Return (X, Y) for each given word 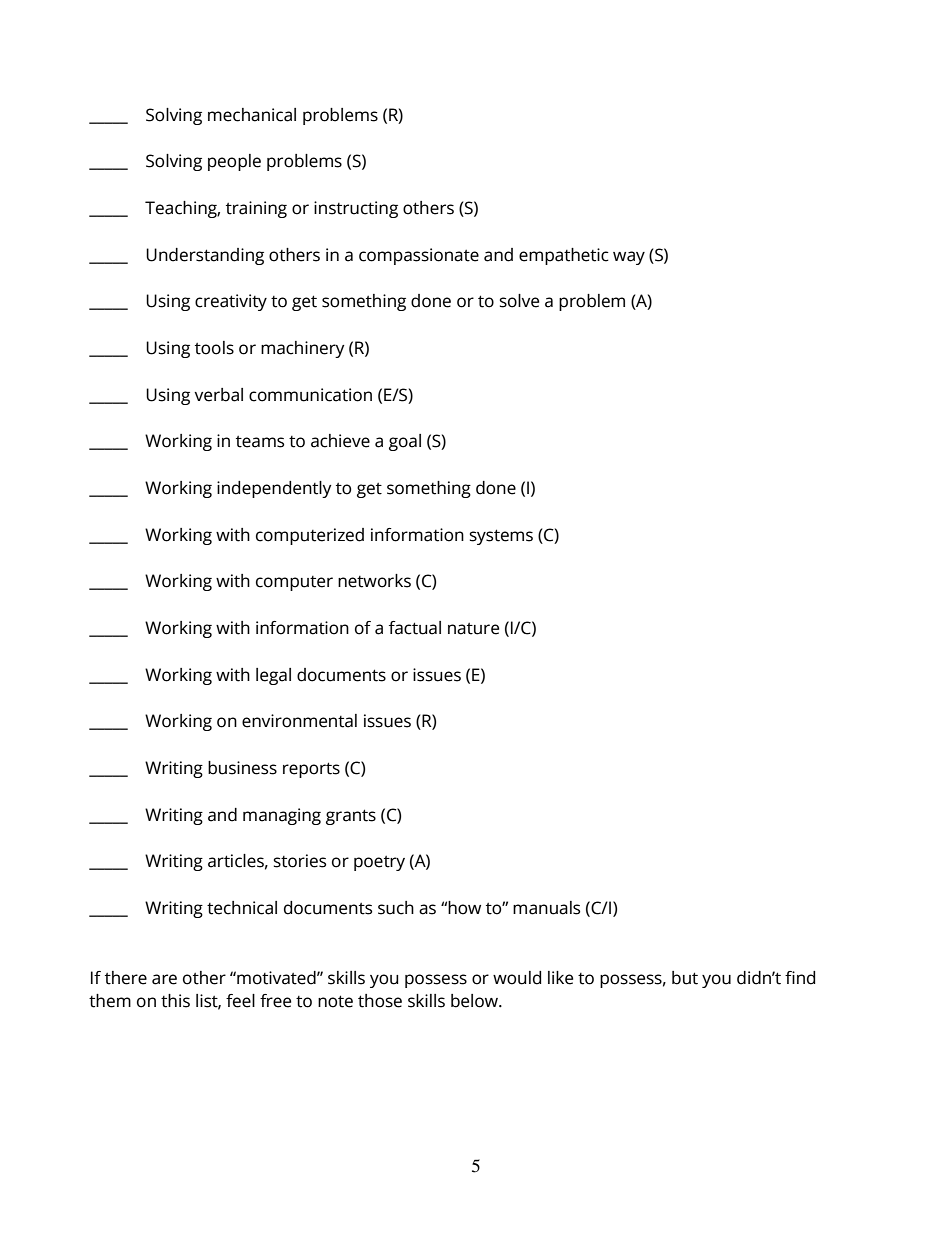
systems (501, 537)
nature (473, 629)
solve (519, 301)
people (234, 162)
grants (351, 817)
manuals (546, 908)
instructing (356, 209)
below (475, 1001)
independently (274, 489)
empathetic (564, 256)
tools (214, 348)
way (629, 258)
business (242, 768)
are (164, 979)
